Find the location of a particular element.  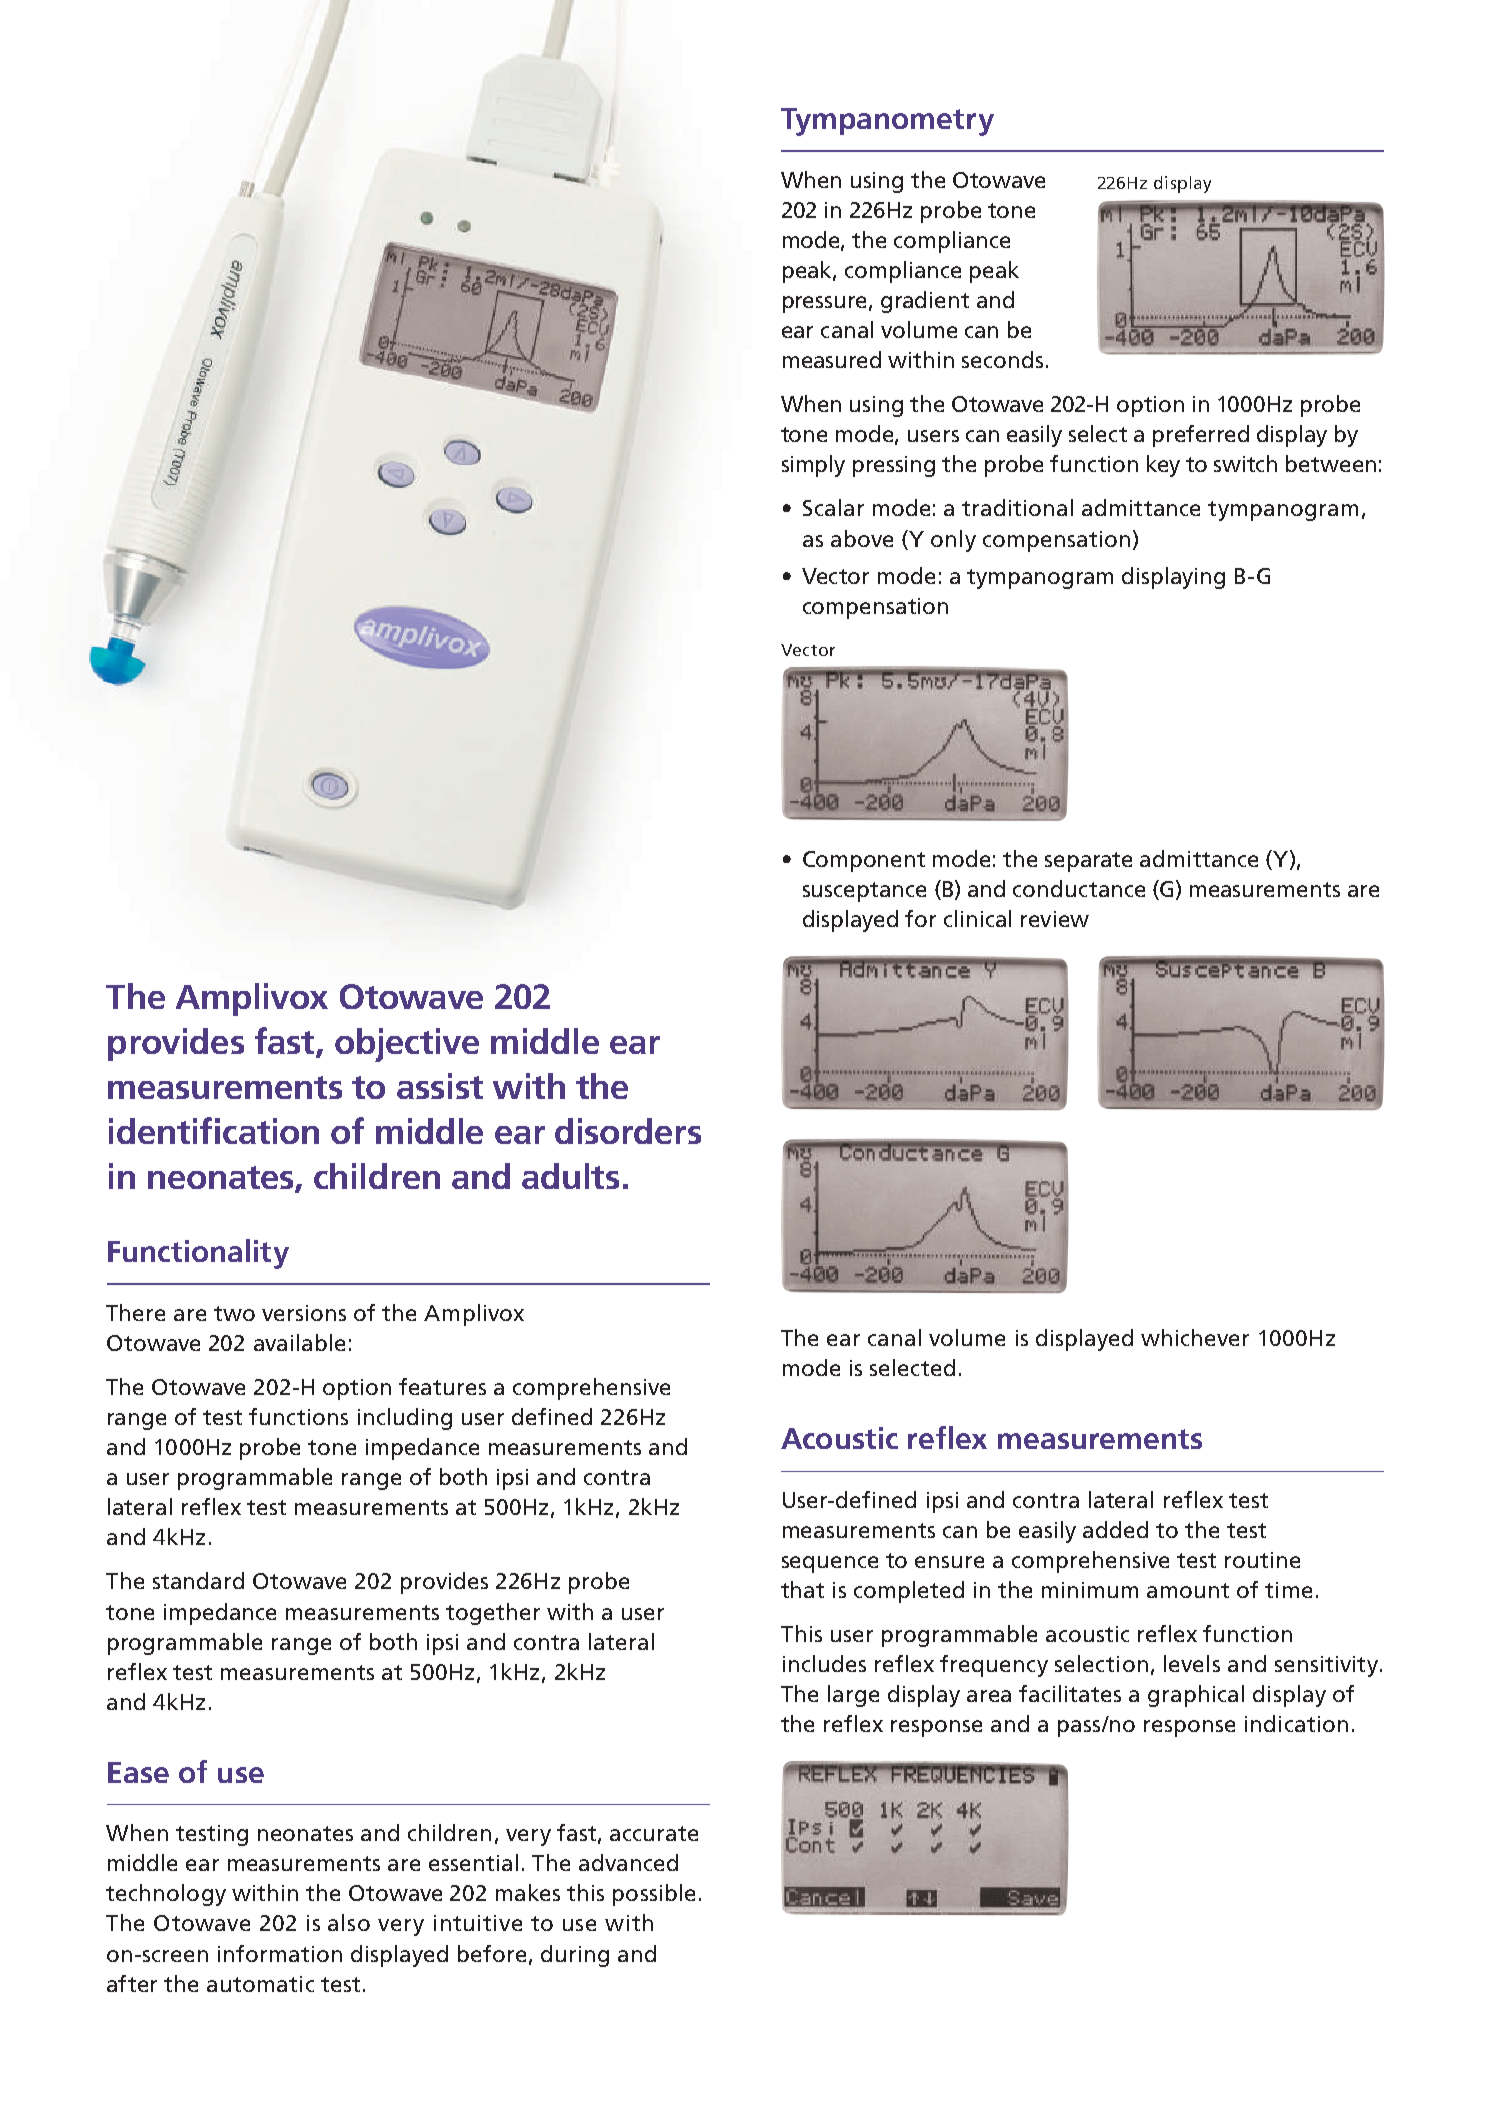

disorders is located at coordinates (628, 1131).
